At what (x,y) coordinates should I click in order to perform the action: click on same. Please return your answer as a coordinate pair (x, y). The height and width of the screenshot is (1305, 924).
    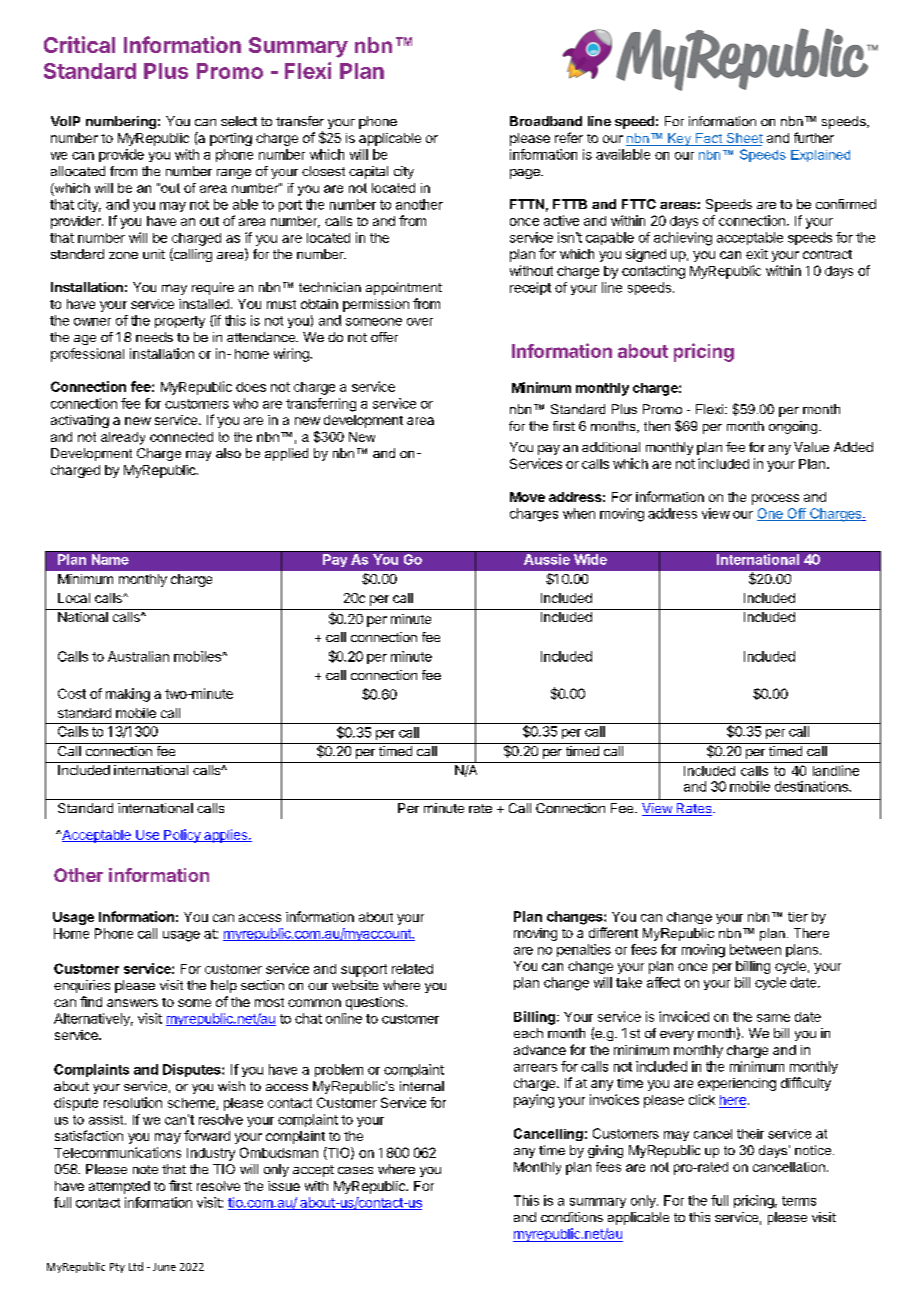
    Looking at the image, I should click on (773, 1018).
